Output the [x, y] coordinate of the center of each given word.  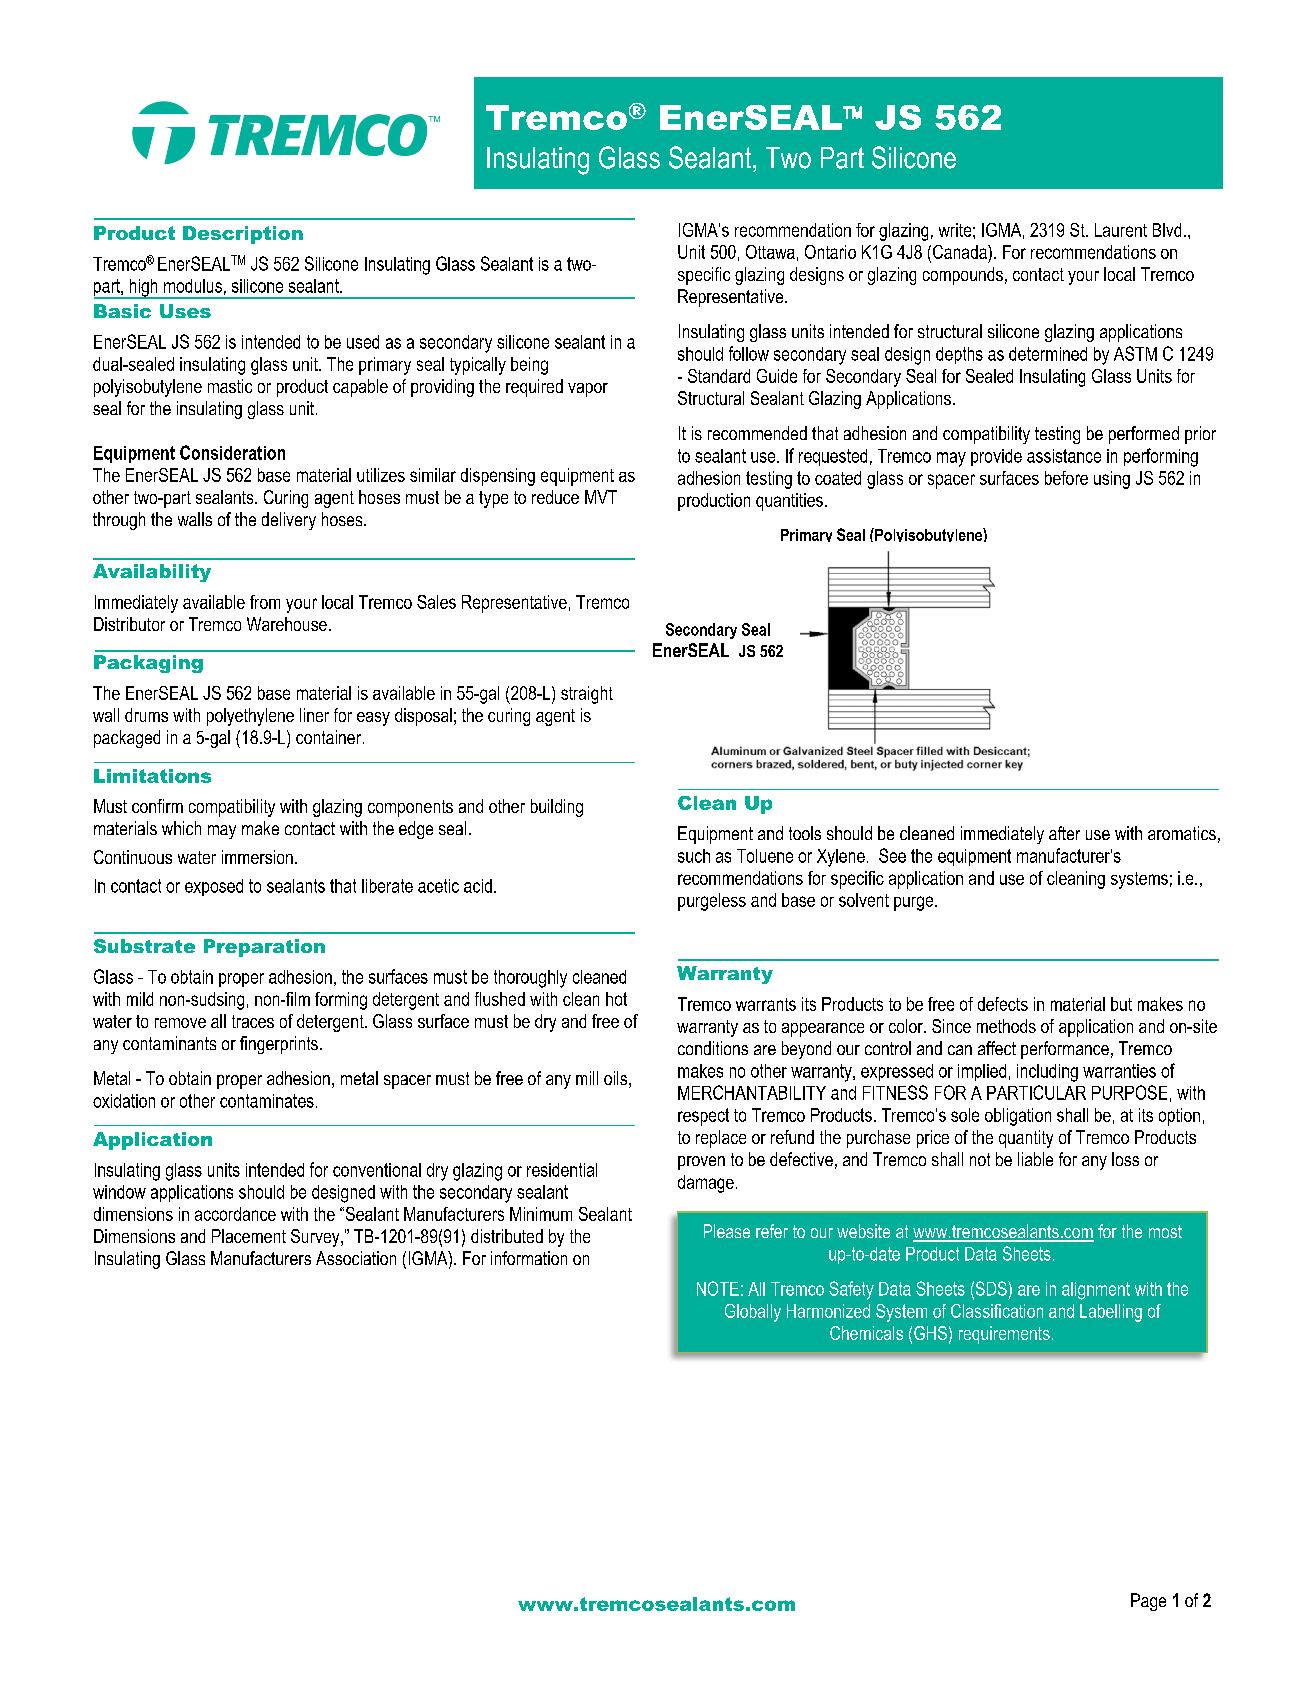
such [694, 856]
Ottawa [770, 252]
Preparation [264, 948]
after [1064, 833]
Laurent [1121, 230]
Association [356, 1258]
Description [243, 235]
